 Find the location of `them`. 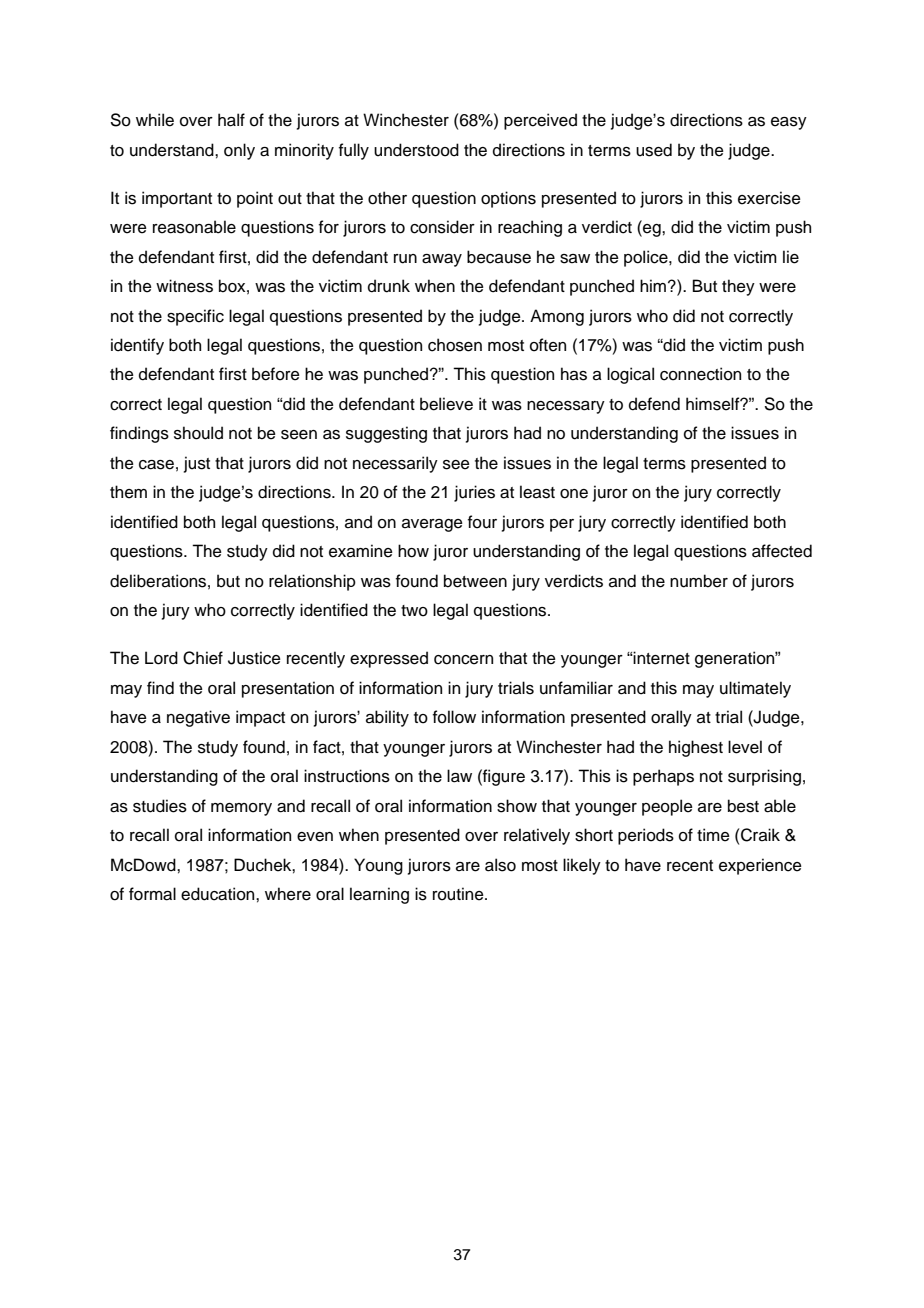

them is located at coordinates (128, 492).
